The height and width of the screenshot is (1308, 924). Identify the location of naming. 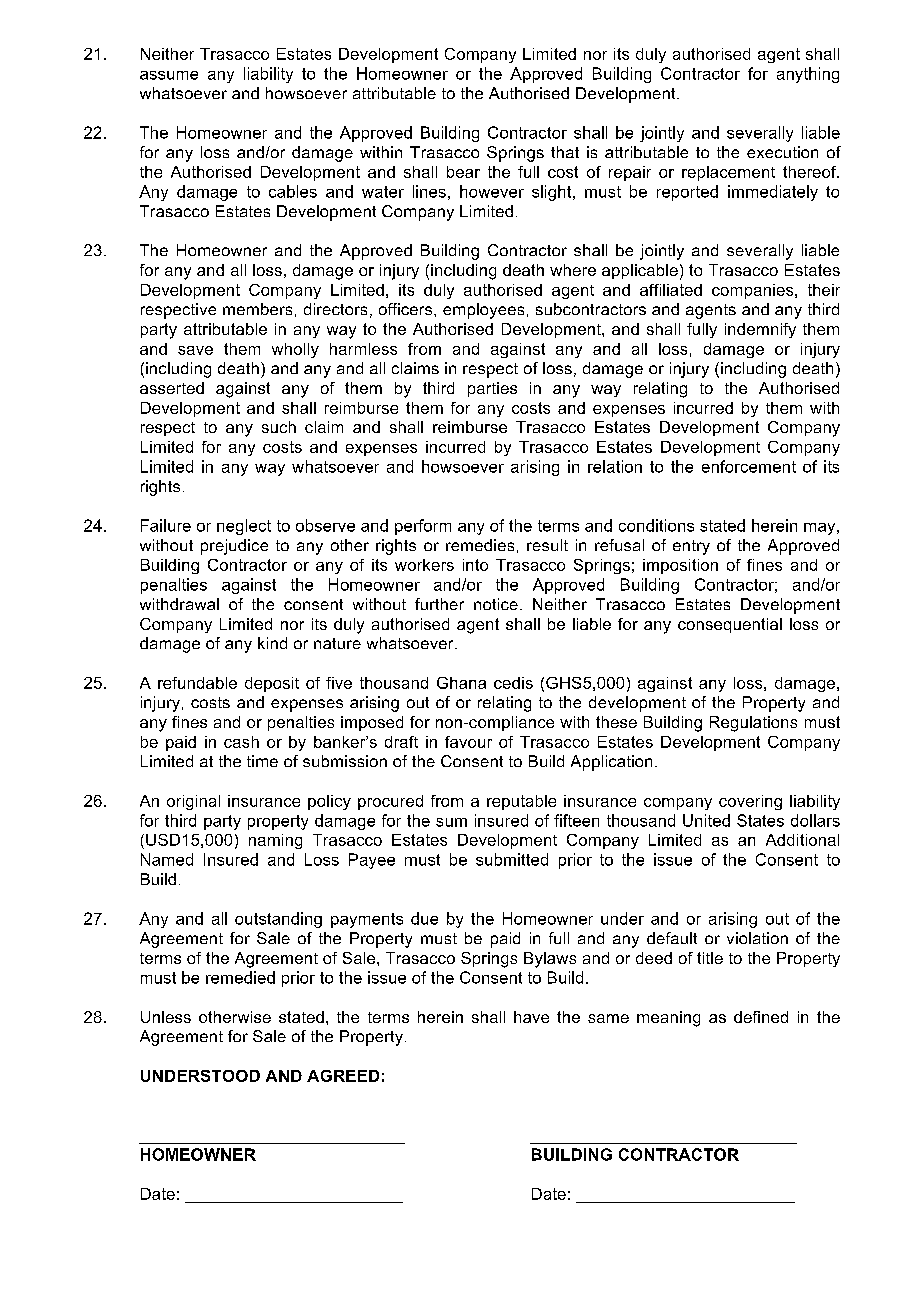
(275, 841).
